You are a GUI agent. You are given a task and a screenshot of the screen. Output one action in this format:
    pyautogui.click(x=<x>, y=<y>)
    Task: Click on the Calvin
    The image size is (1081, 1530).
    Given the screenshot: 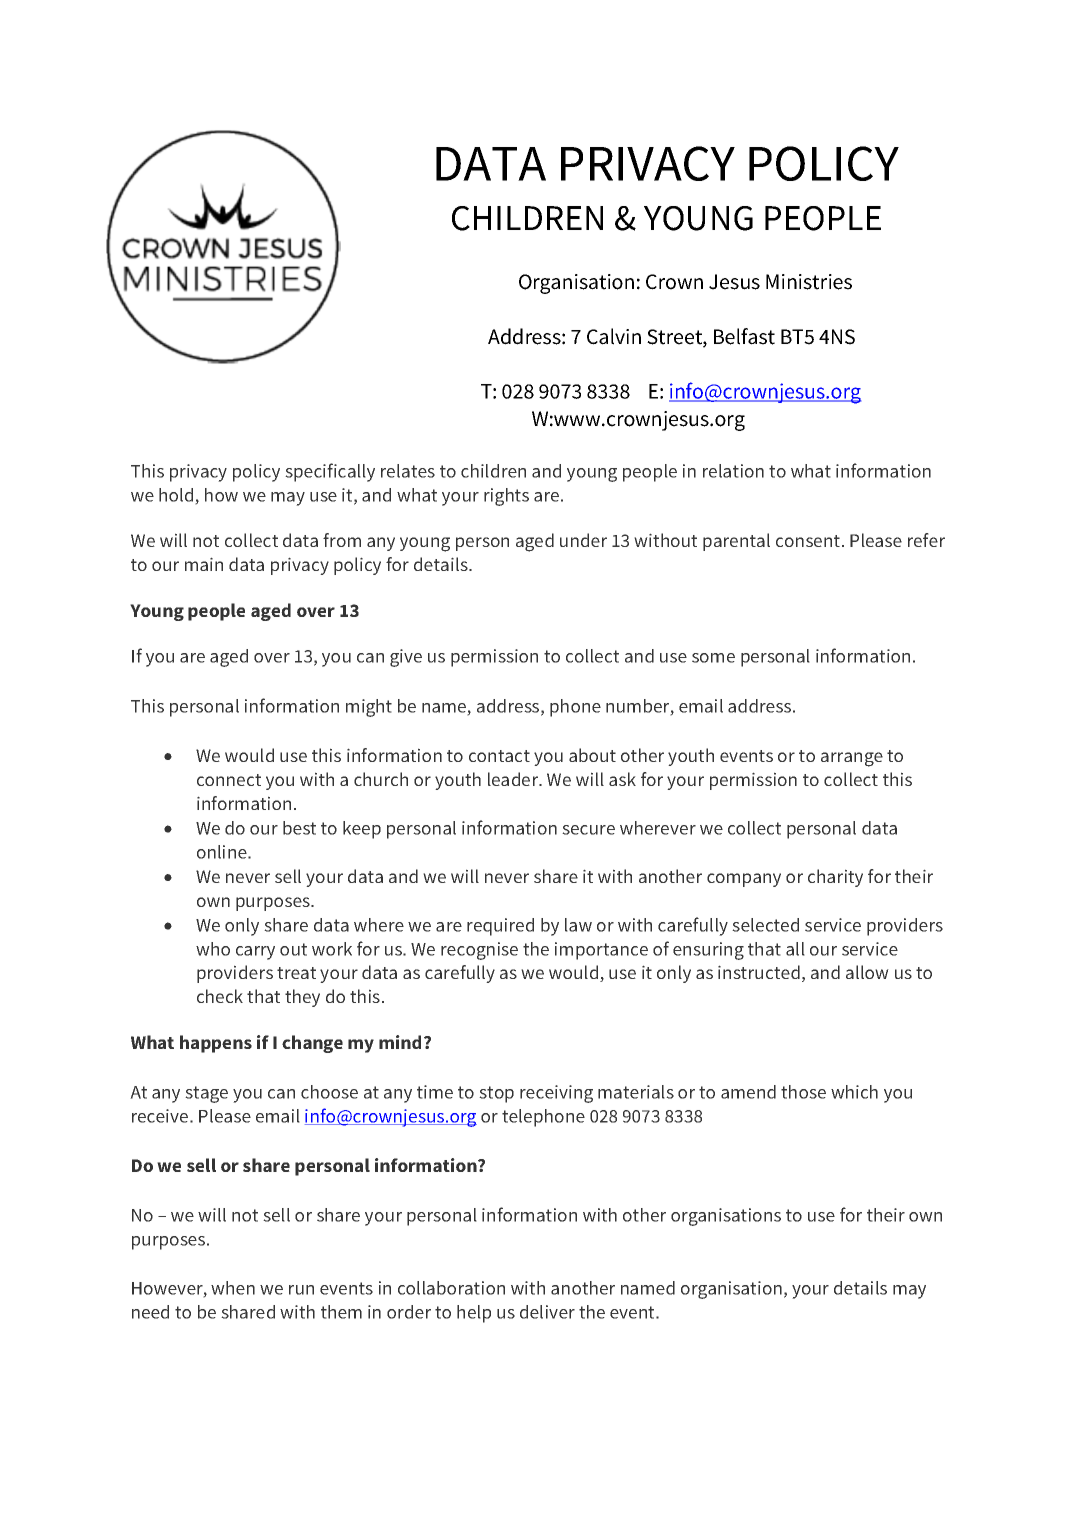 What is the action you would take?
    pyautogui.click(x=614, y=336)
